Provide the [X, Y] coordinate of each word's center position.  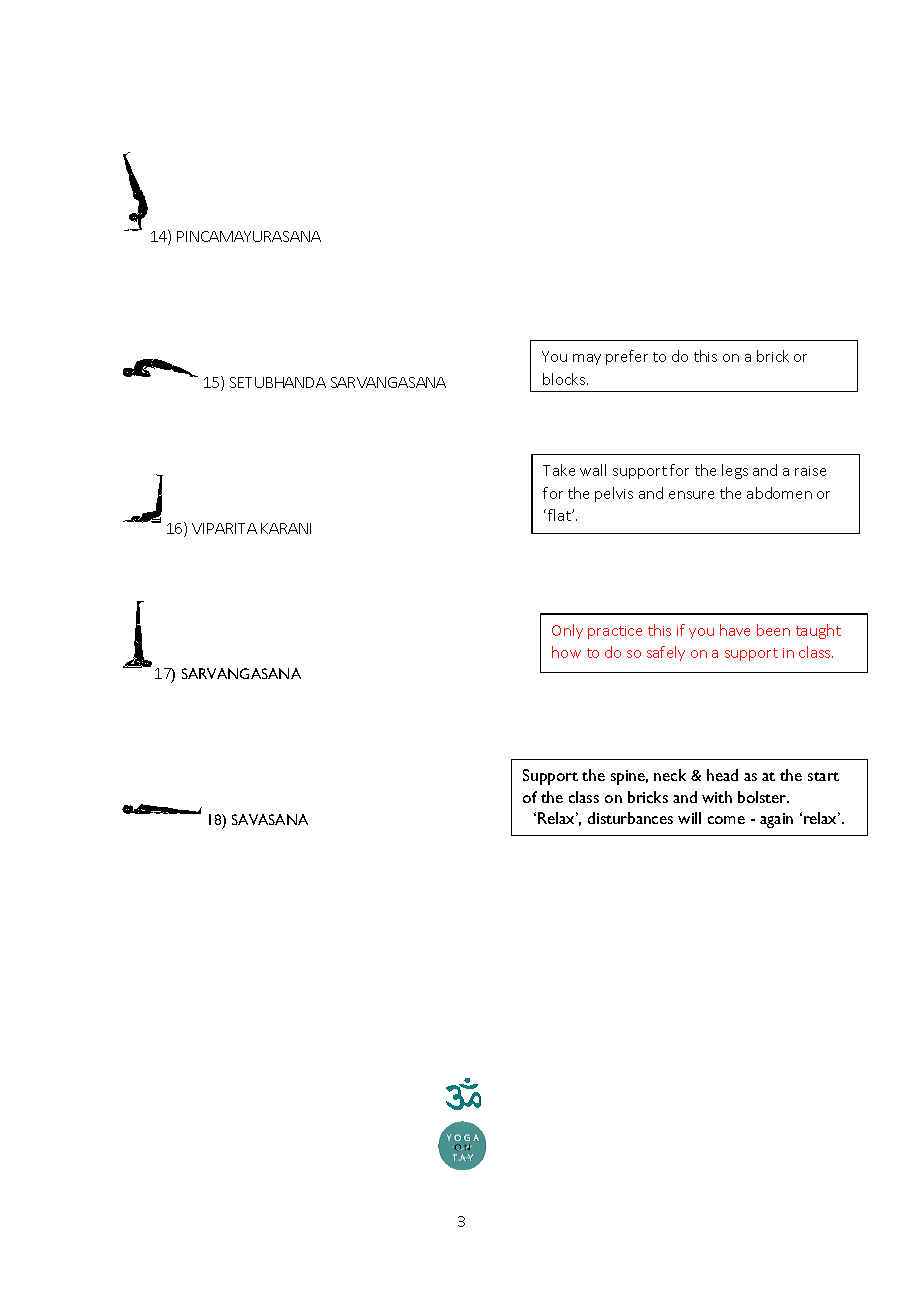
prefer [627, 357]
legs [735, 471]
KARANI [286, 528]
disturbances [630, 818]
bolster [763, 797]
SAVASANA [270, 819]
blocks [565, 379]
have [735, 630]
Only [567, 631]
